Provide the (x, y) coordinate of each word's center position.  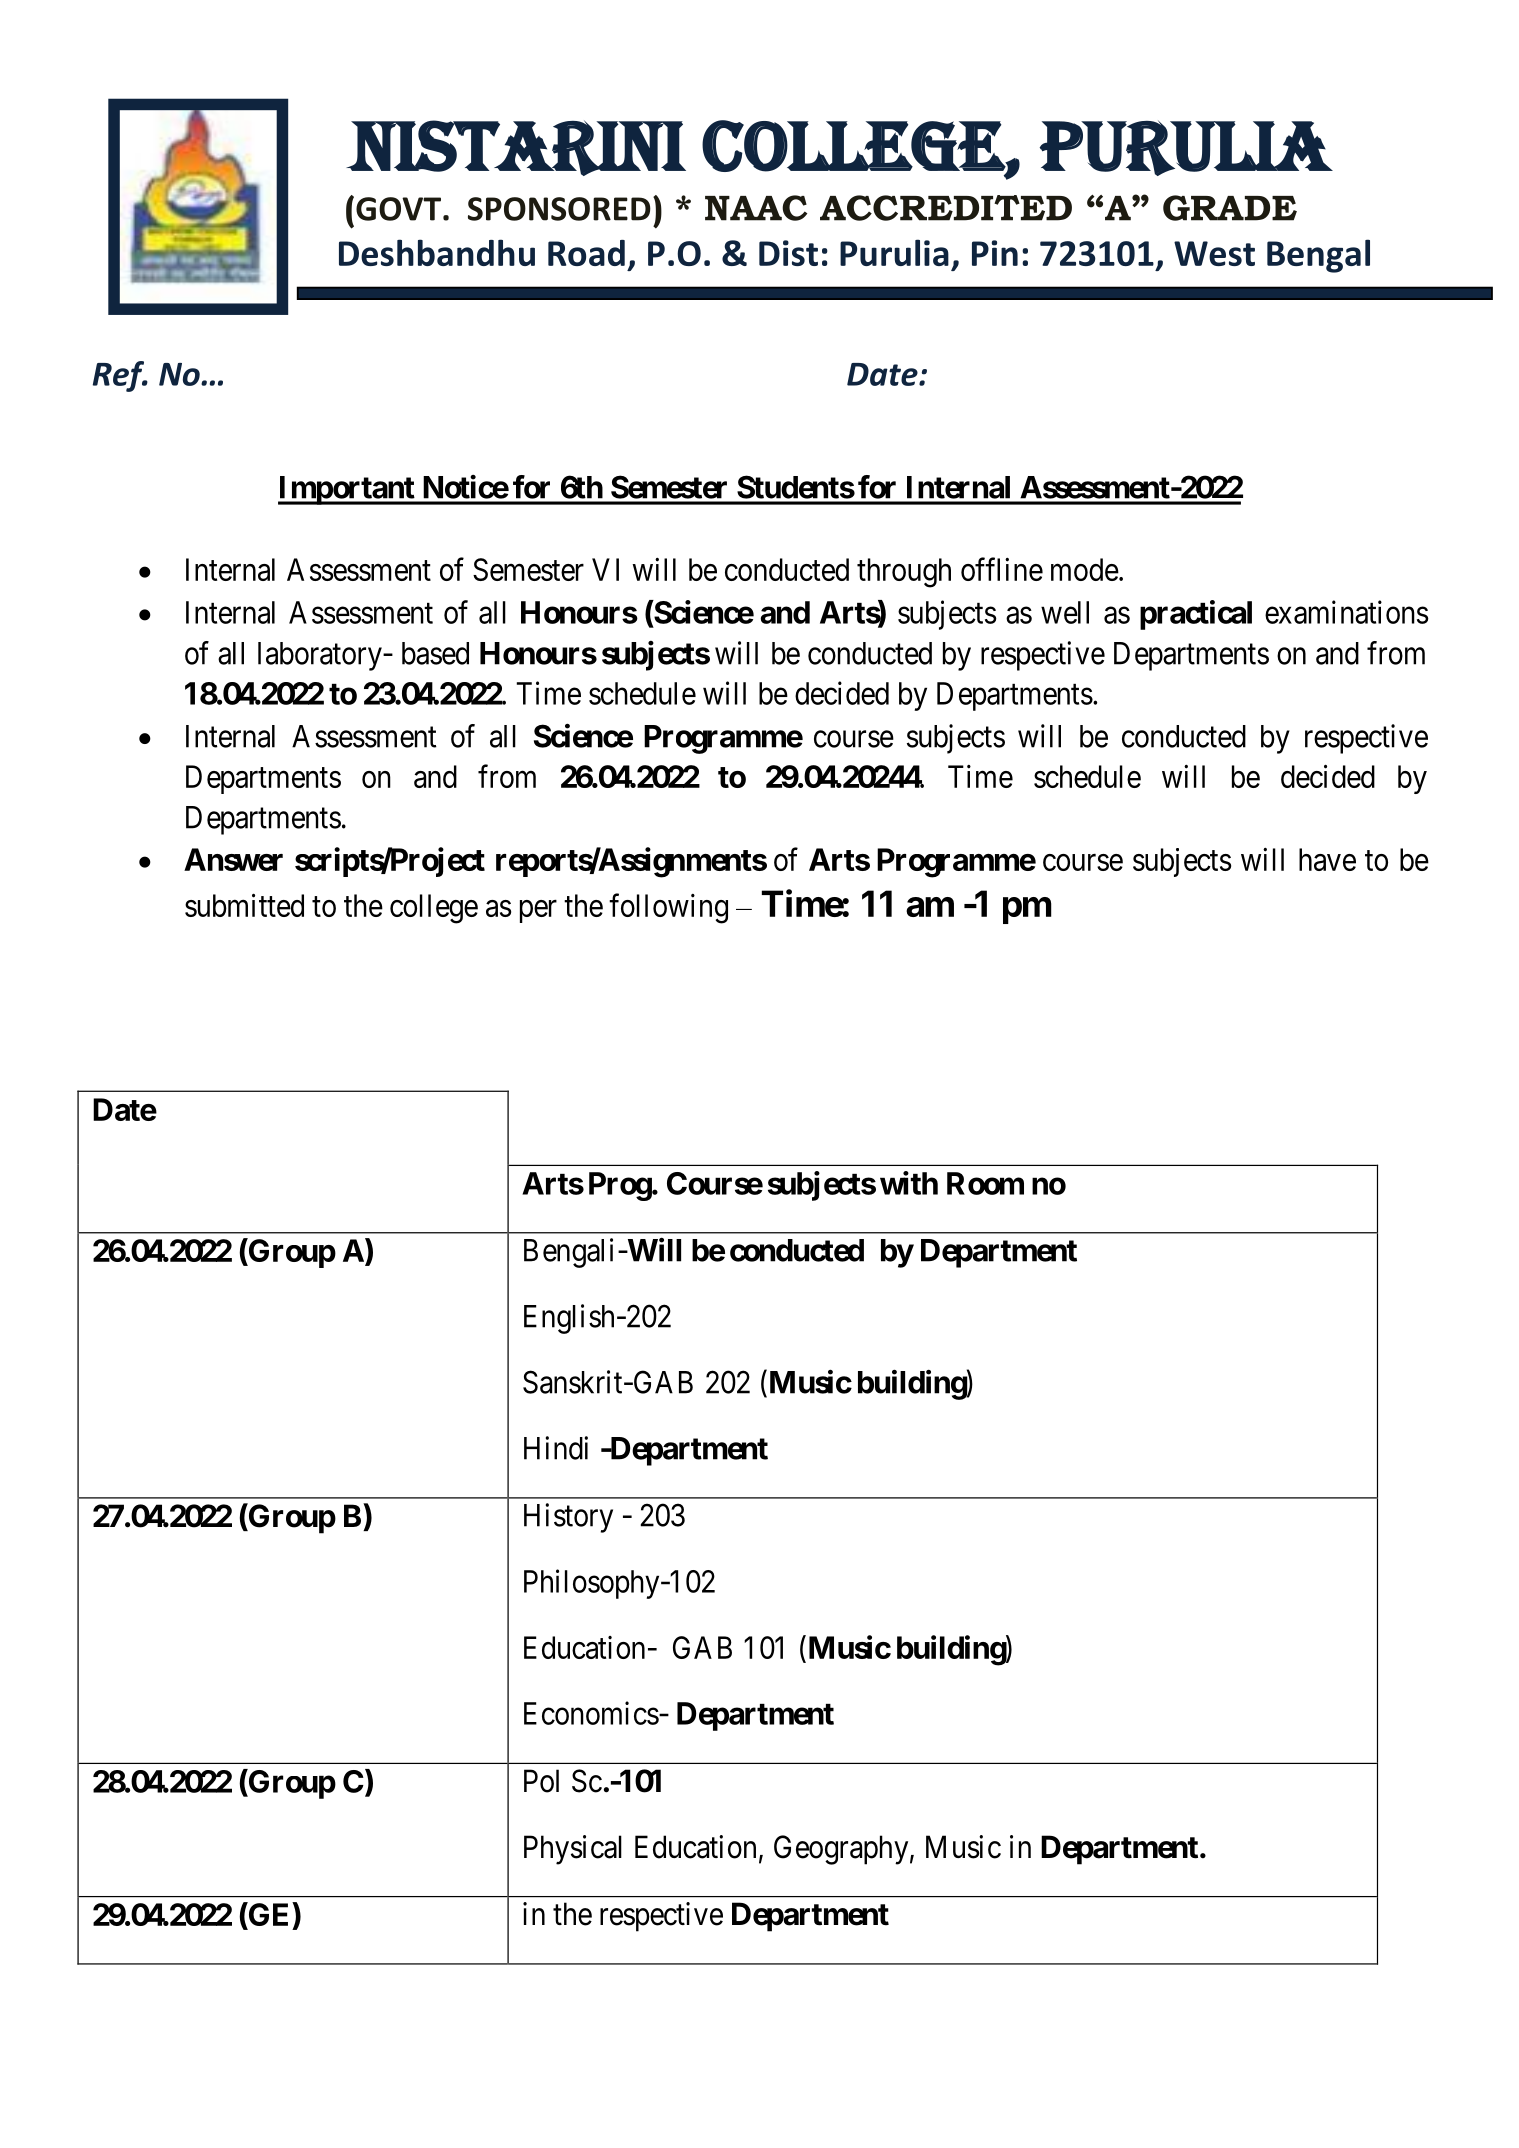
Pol (541, 1781)
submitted (244, 905)
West (1214, 253)
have (1327, 859)
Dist (788, 253)
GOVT (400, 209)
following (668, 908)
